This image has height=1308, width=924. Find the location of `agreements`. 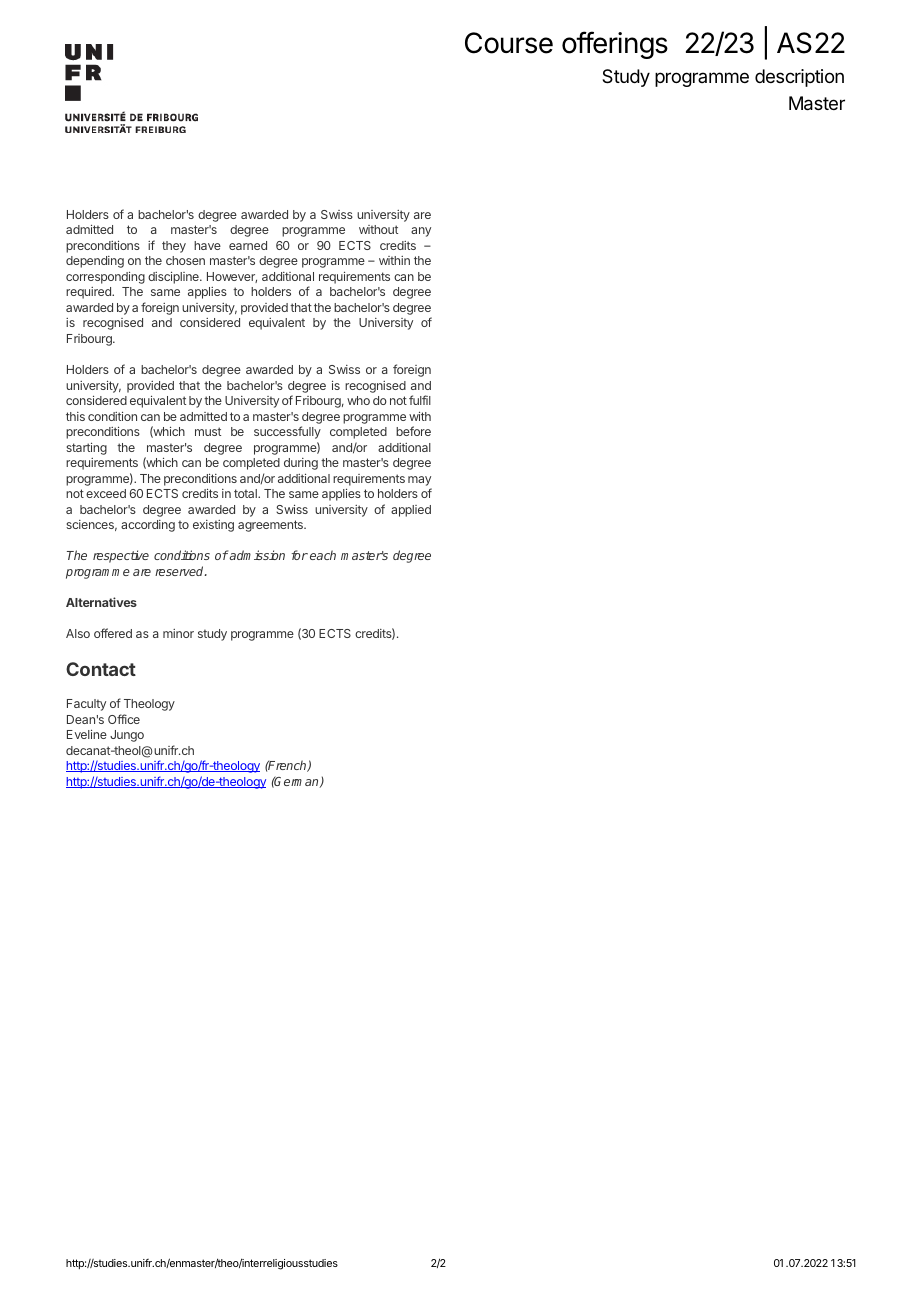

agreements is located at coordinates (271, 526).
